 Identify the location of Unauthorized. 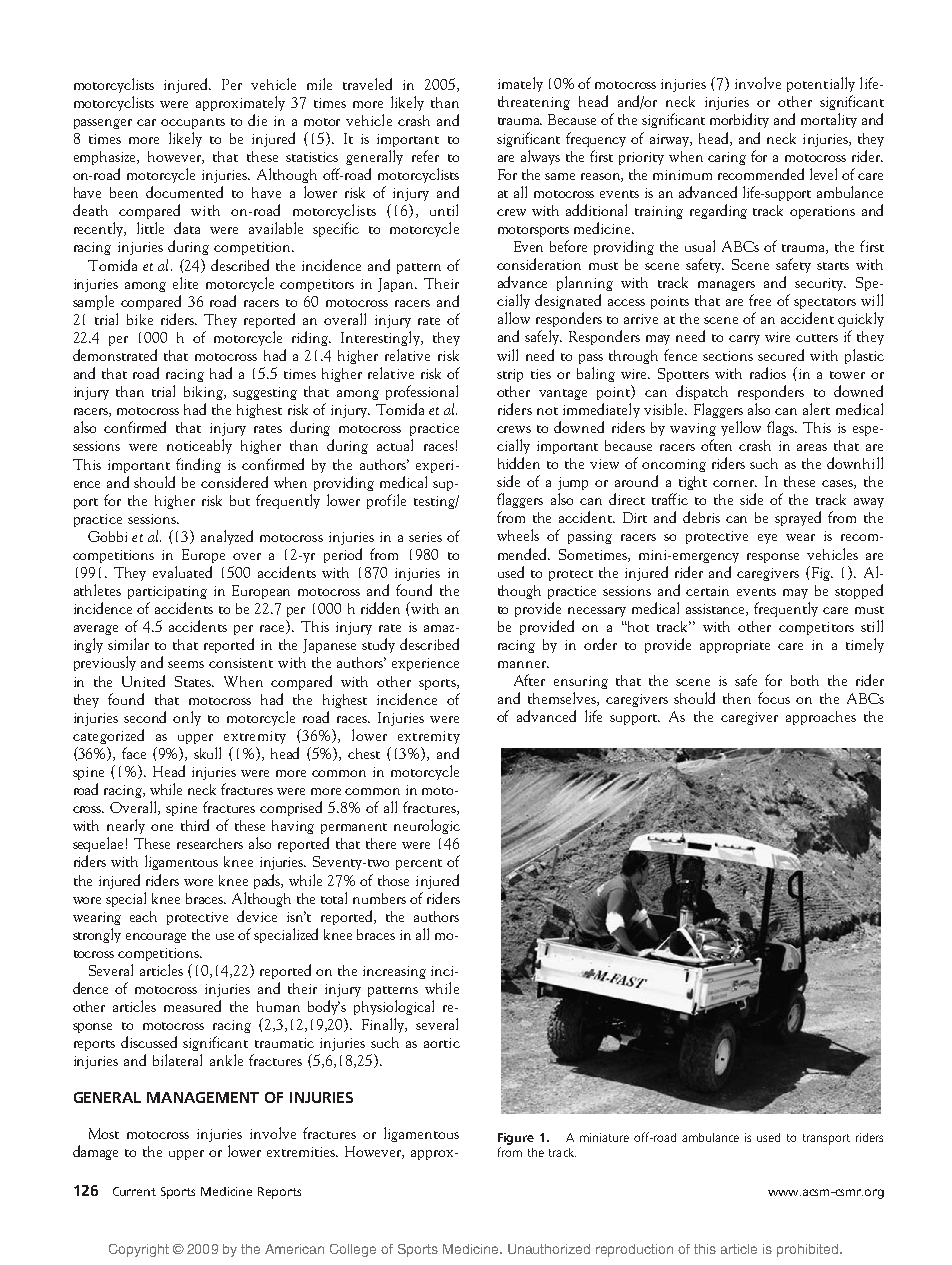
(549, 1249).
